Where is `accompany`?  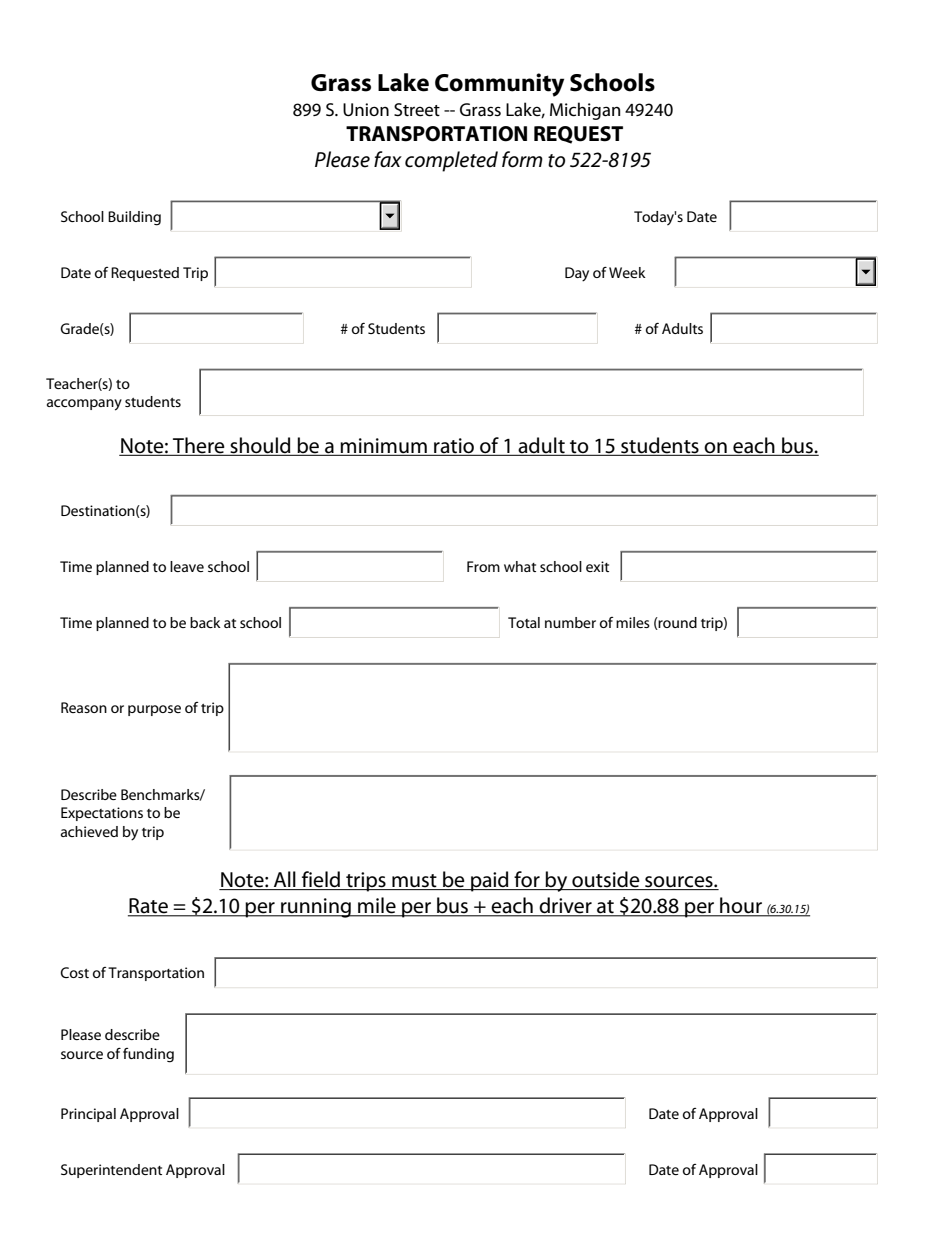 accompany is located at coordinates (84, 405).
